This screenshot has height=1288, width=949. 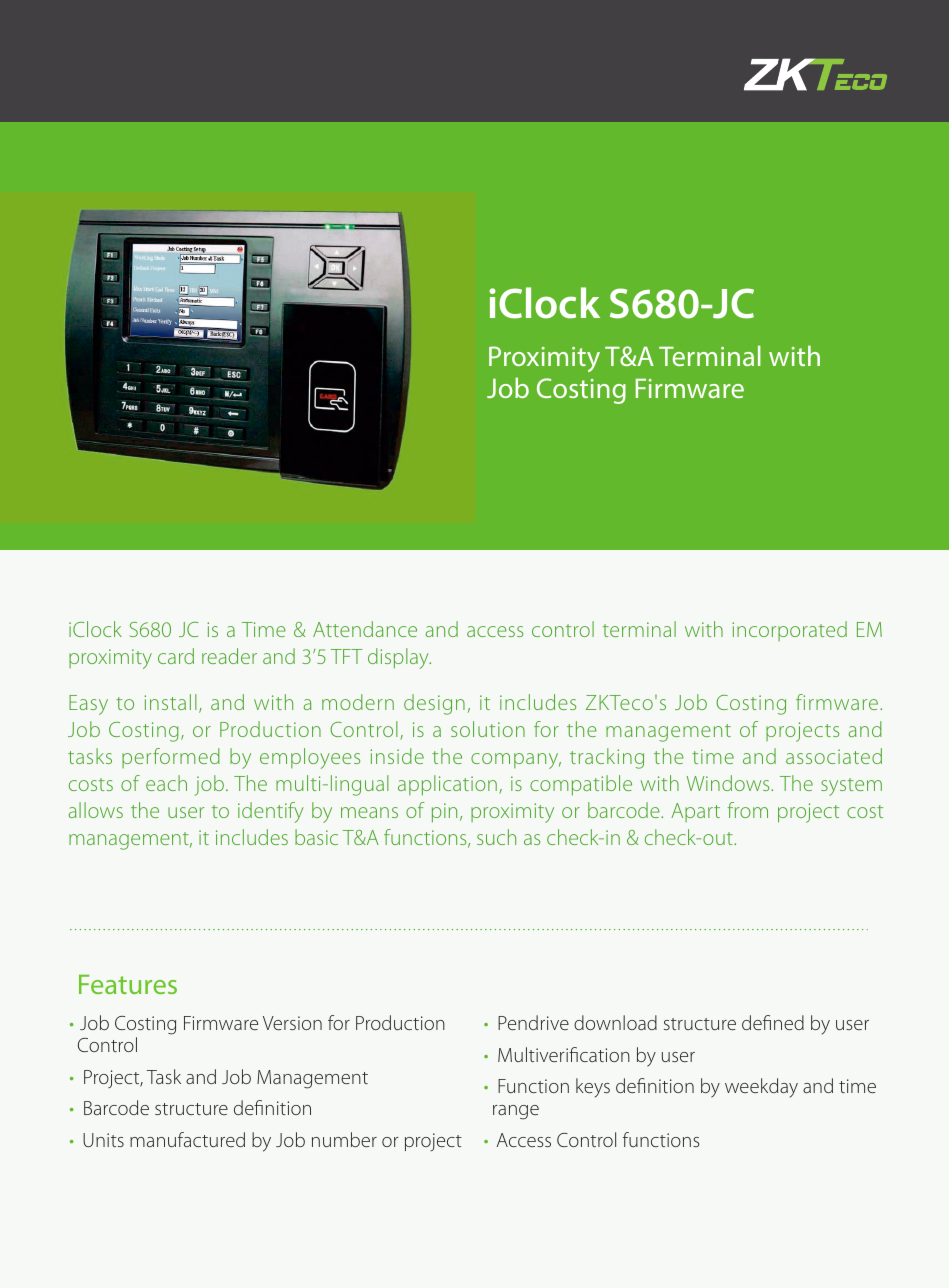 What do you see at coordinates (128, 984) in the screenshot?
I see `Features` at bounding box center [128, 984].
